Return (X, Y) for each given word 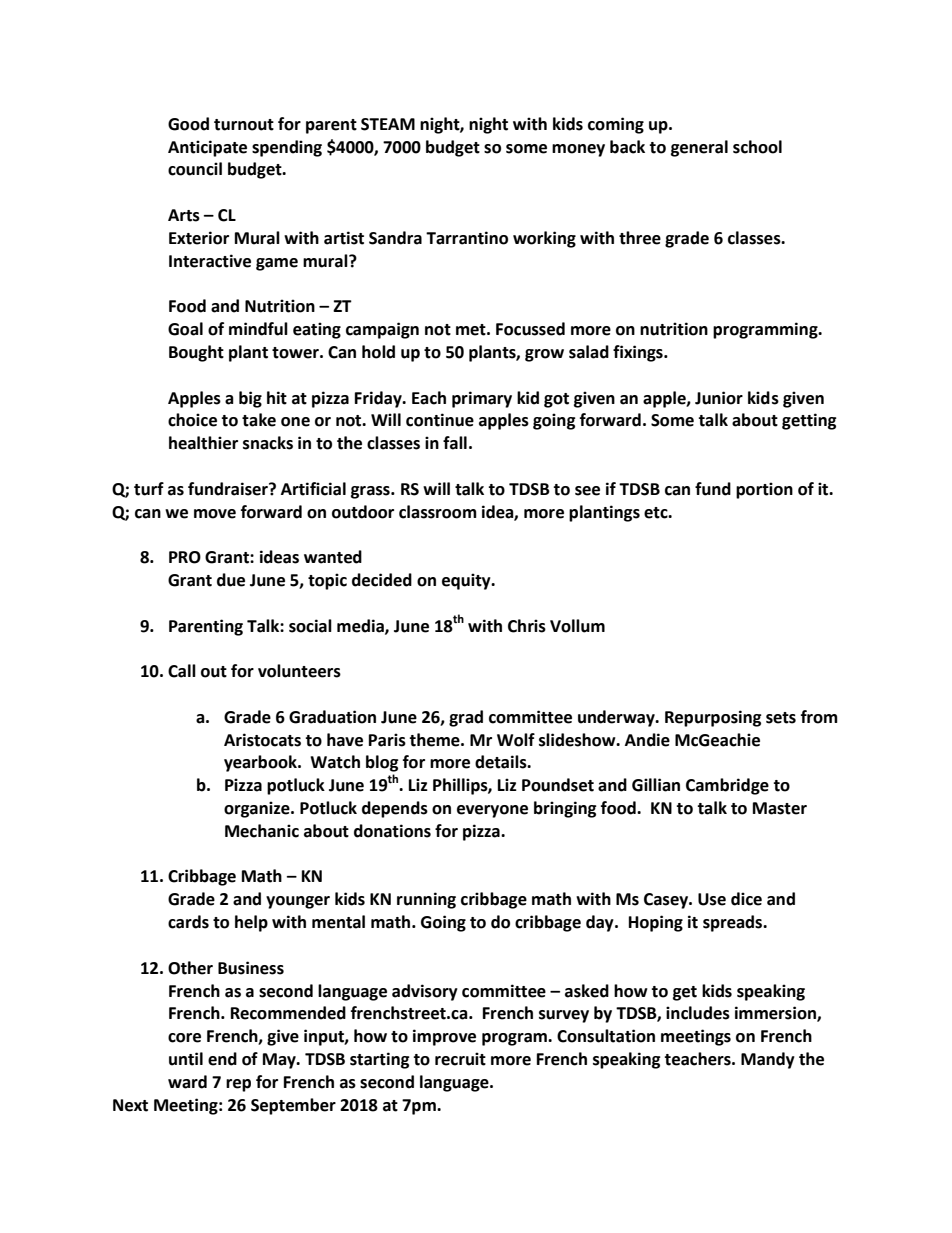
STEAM (388, 124)
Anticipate (207, 148)
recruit (460, 1059)
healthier (203, 443)
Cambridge (727, 786)
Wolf (516, 740)
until (186, 1059)
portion (764, 490)
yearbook (261, 763)
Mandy (768, 1060)
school (757, 147)
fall (455, 443)
